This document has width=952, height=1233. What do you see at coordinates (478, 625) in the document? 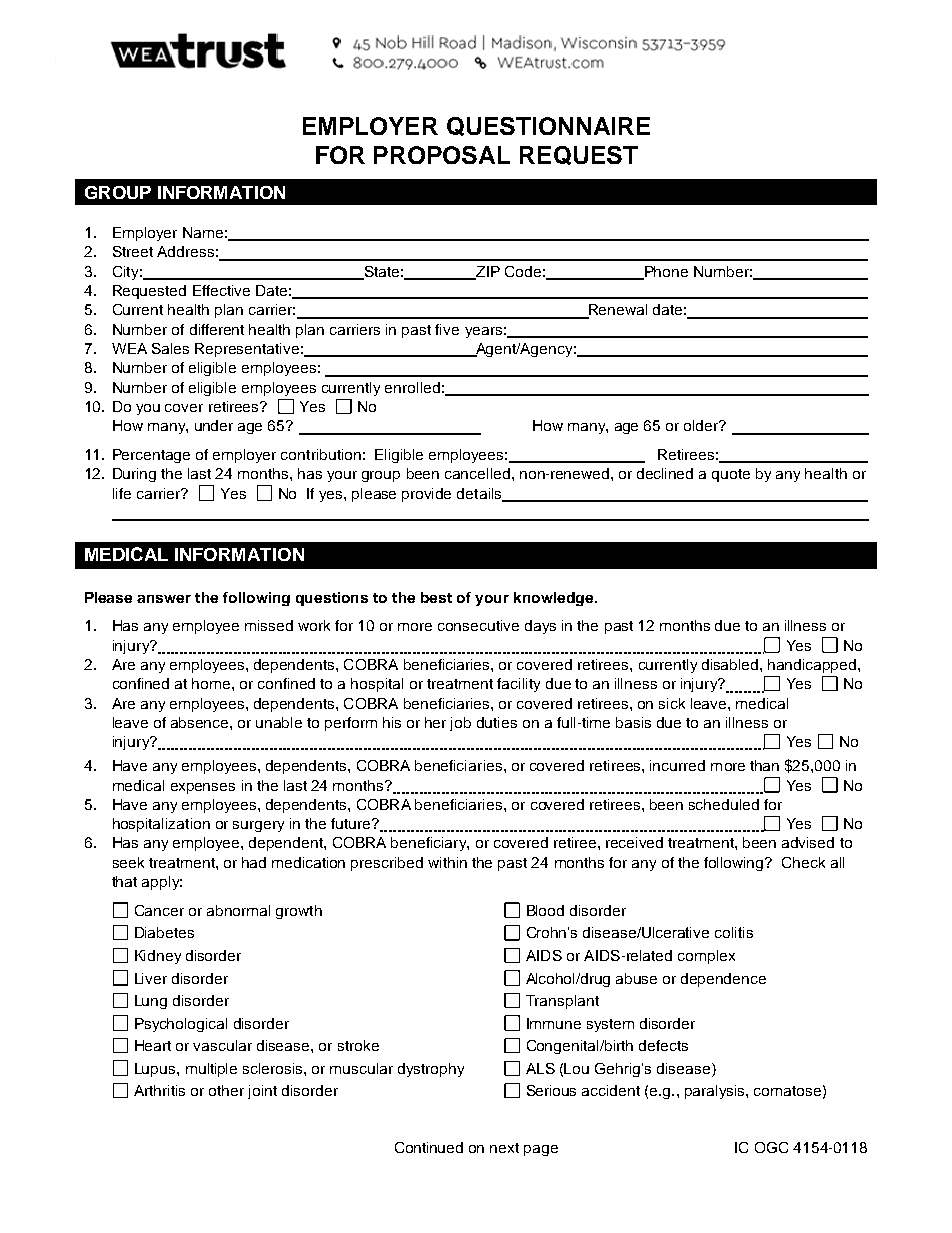
I see `consecutive` at bounding box center [478, 625].
